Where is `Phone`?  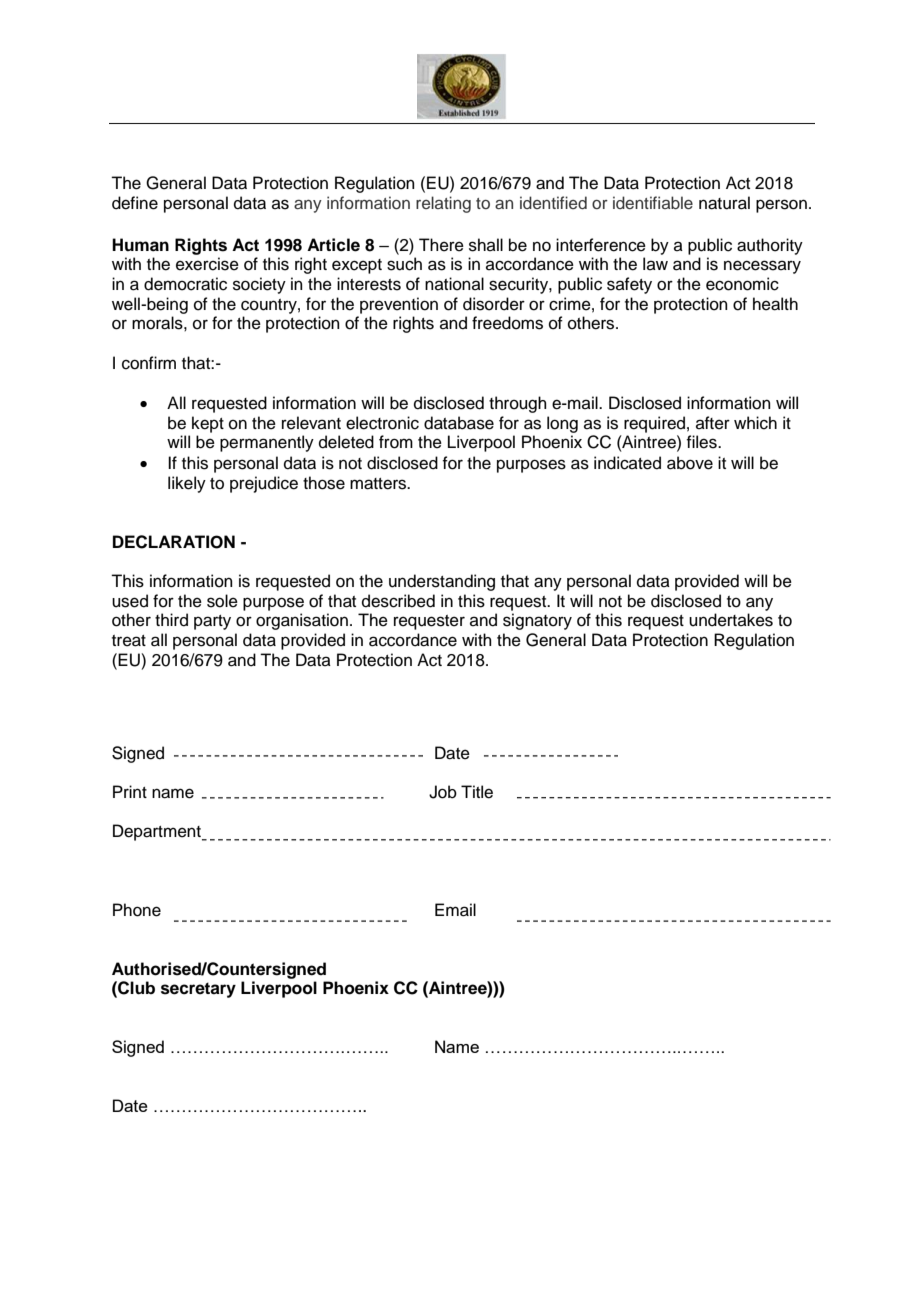
Phone is located at coordinates (137, 910).
